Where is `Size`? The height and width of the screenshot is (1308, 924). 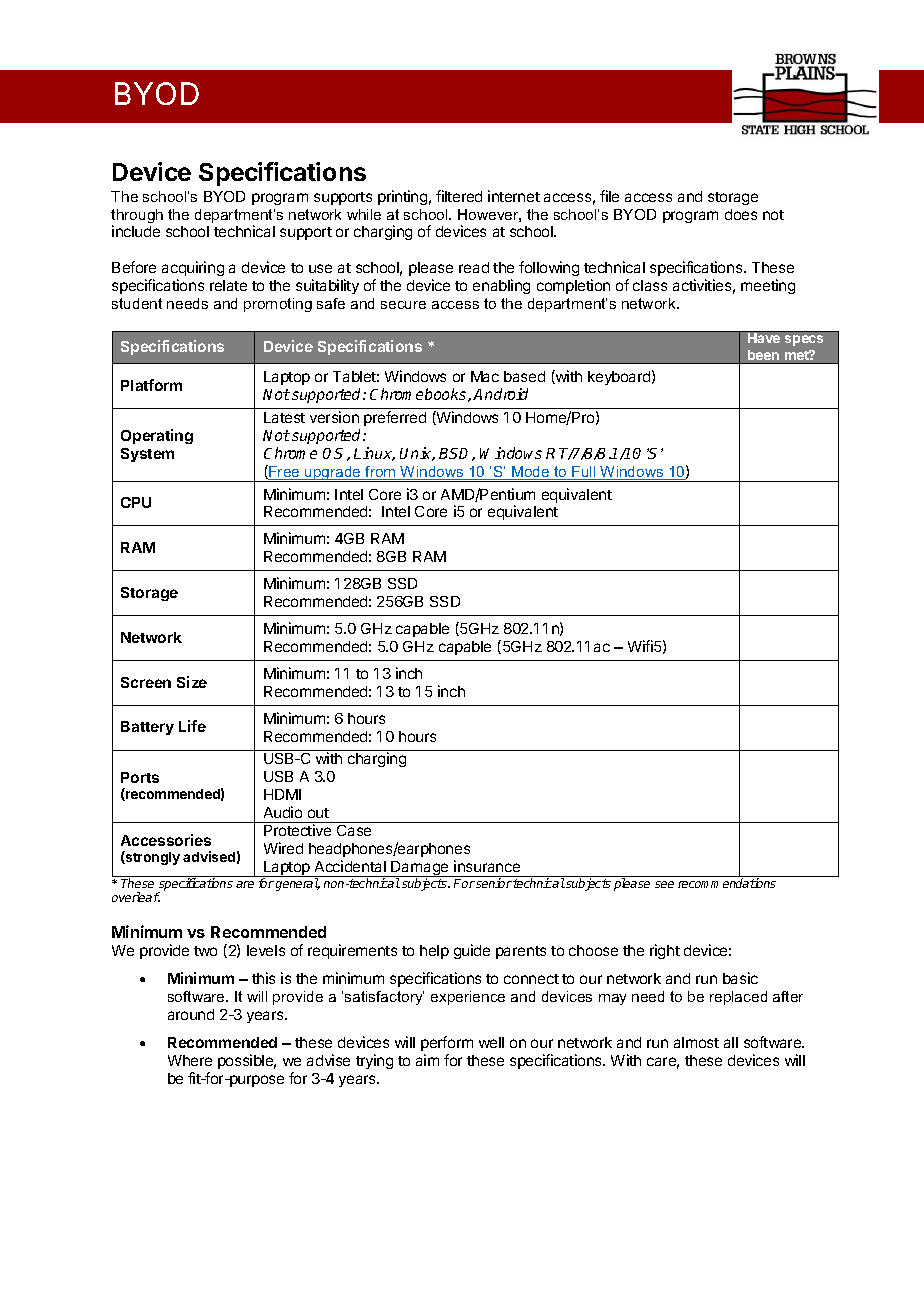 Size is located at coordinates (192, 682).
